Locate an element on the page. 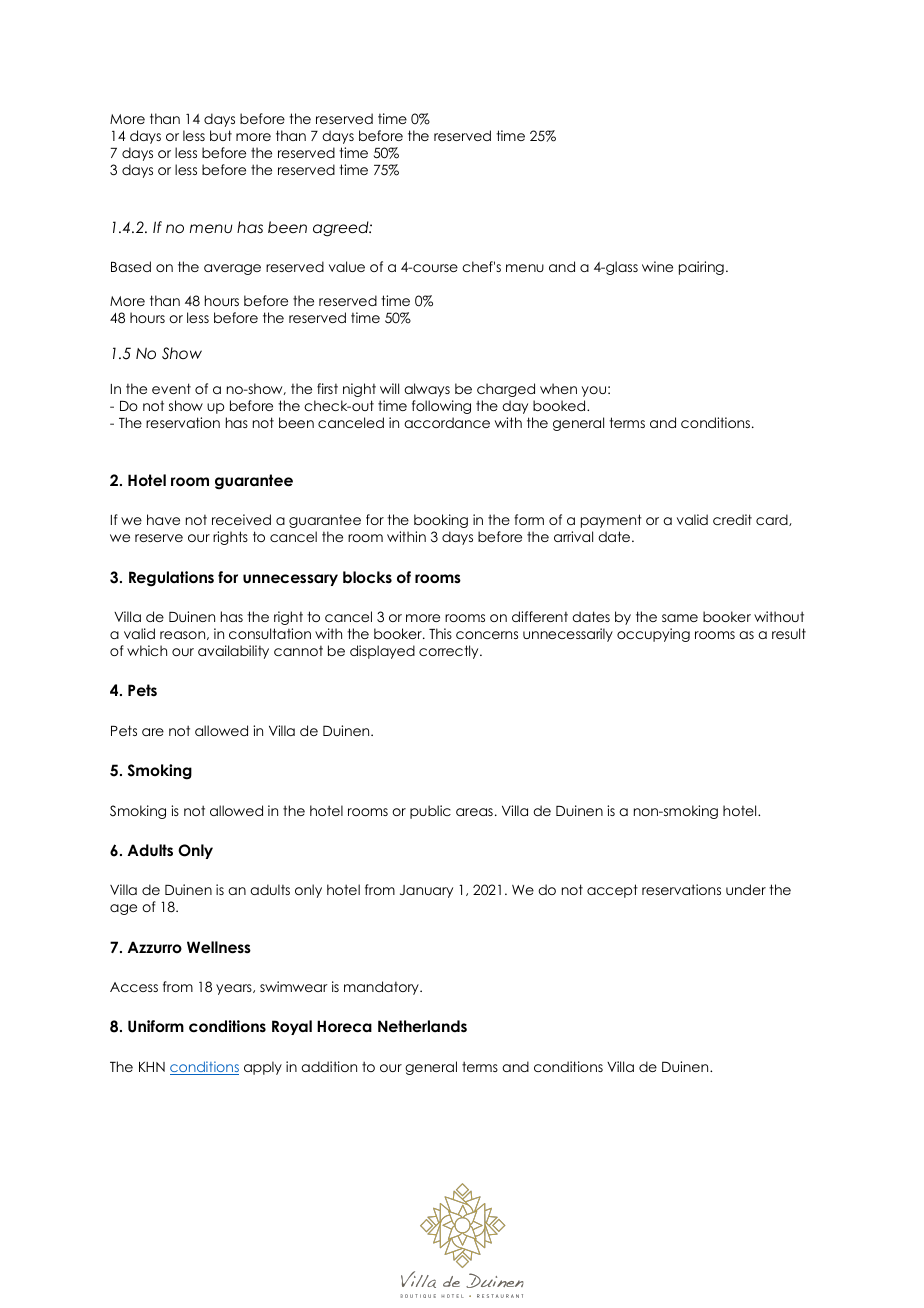 Image resolution: width=924 pixels, height=1308 pixels. apply is located at coordinates (263, 1068).
